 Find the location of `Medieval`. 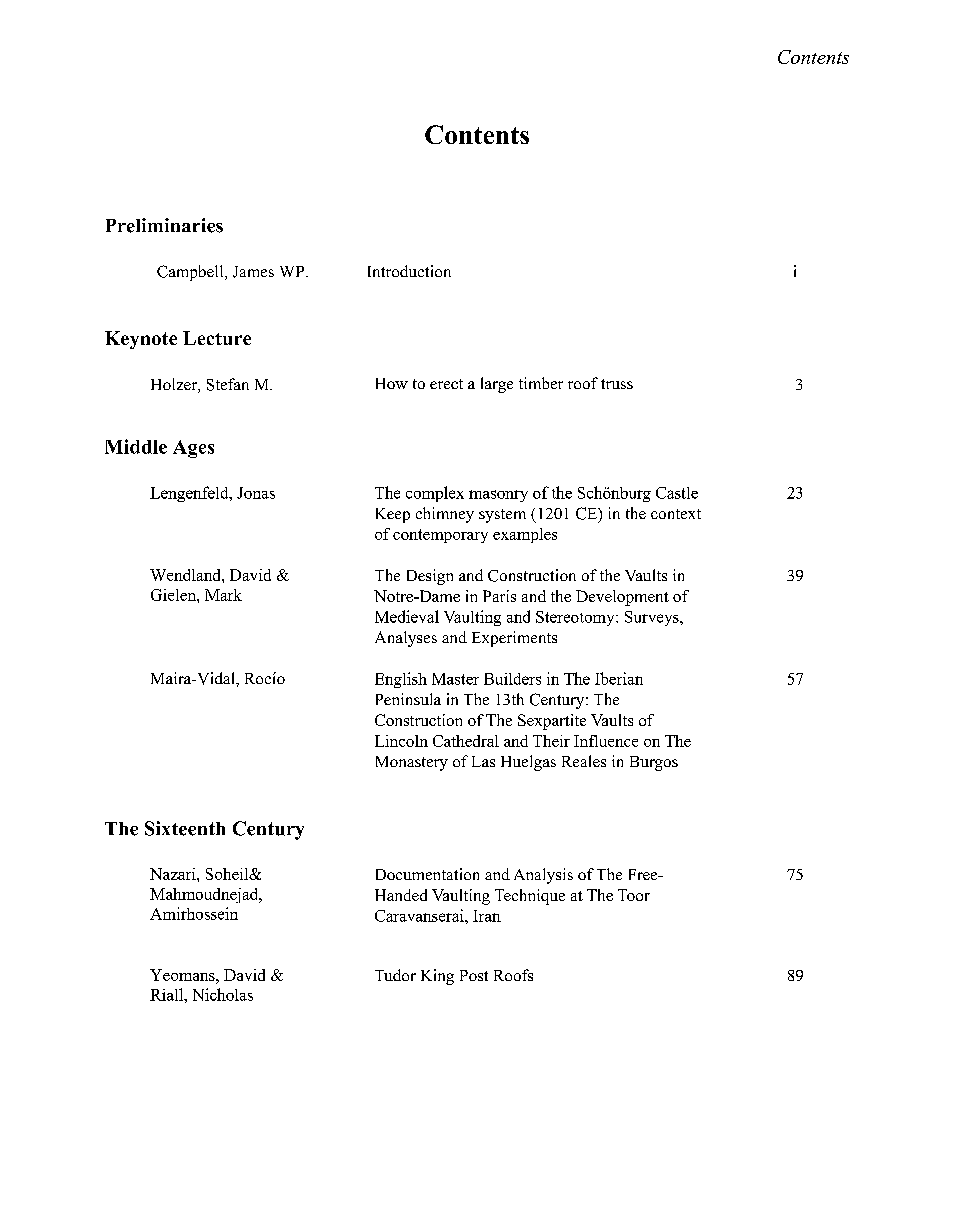

Medieval is located at coordinates (407, 616).
